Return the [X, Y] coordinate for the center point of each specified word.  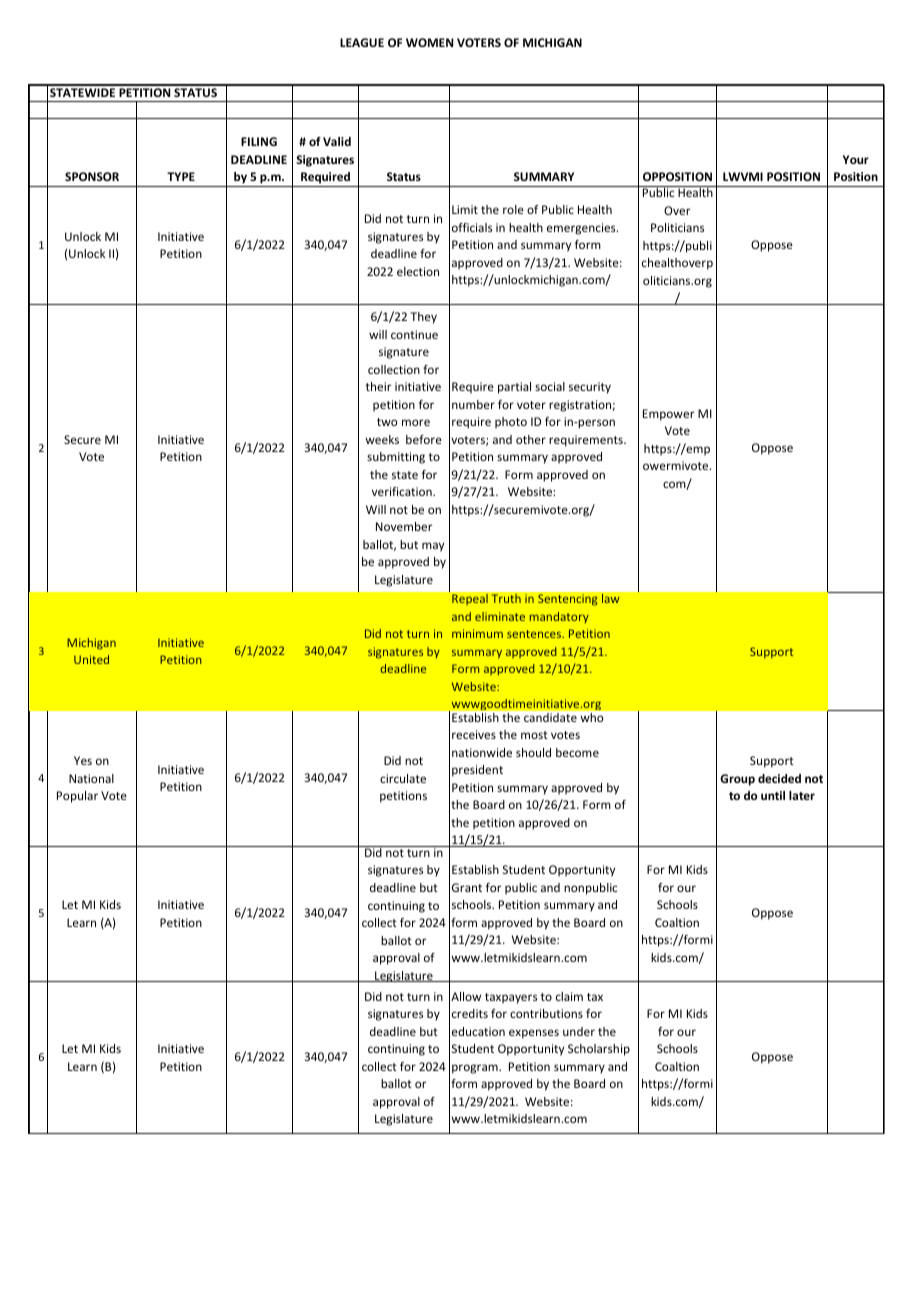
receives [474, 734]
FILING [259, 141]
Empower [668, 415]
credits [470, 1013]
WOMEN [429, 42]
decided [779, 778]
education [478, 1031]
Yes [83, 760]
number [473, 404]
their [378, 386]
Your [856, 159]
